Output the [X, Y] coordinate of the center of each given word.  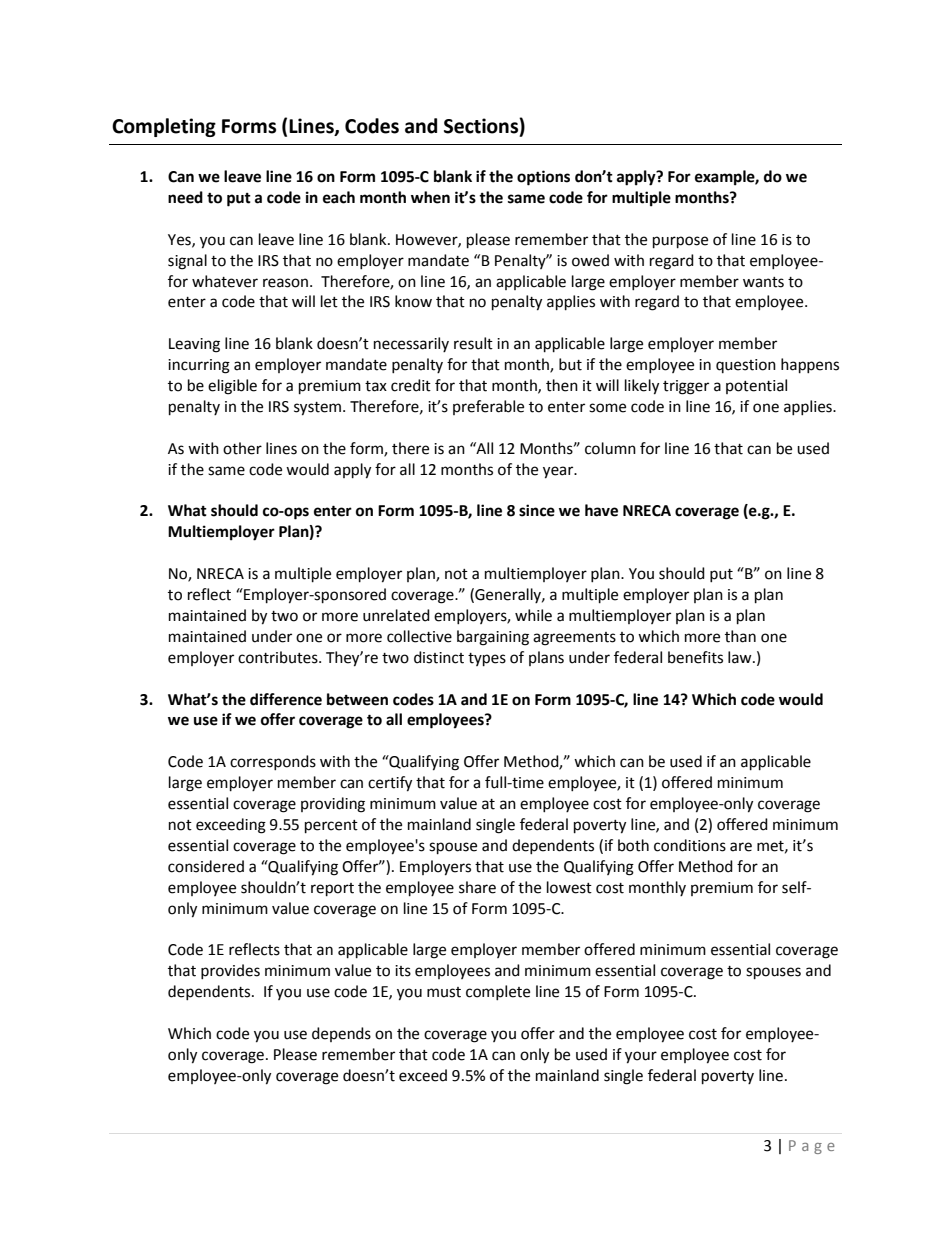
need [185, 197]
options [543, 178]
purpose [680, 242]
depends [341, 1034]
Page [812, 1147]
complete [498, 992]
